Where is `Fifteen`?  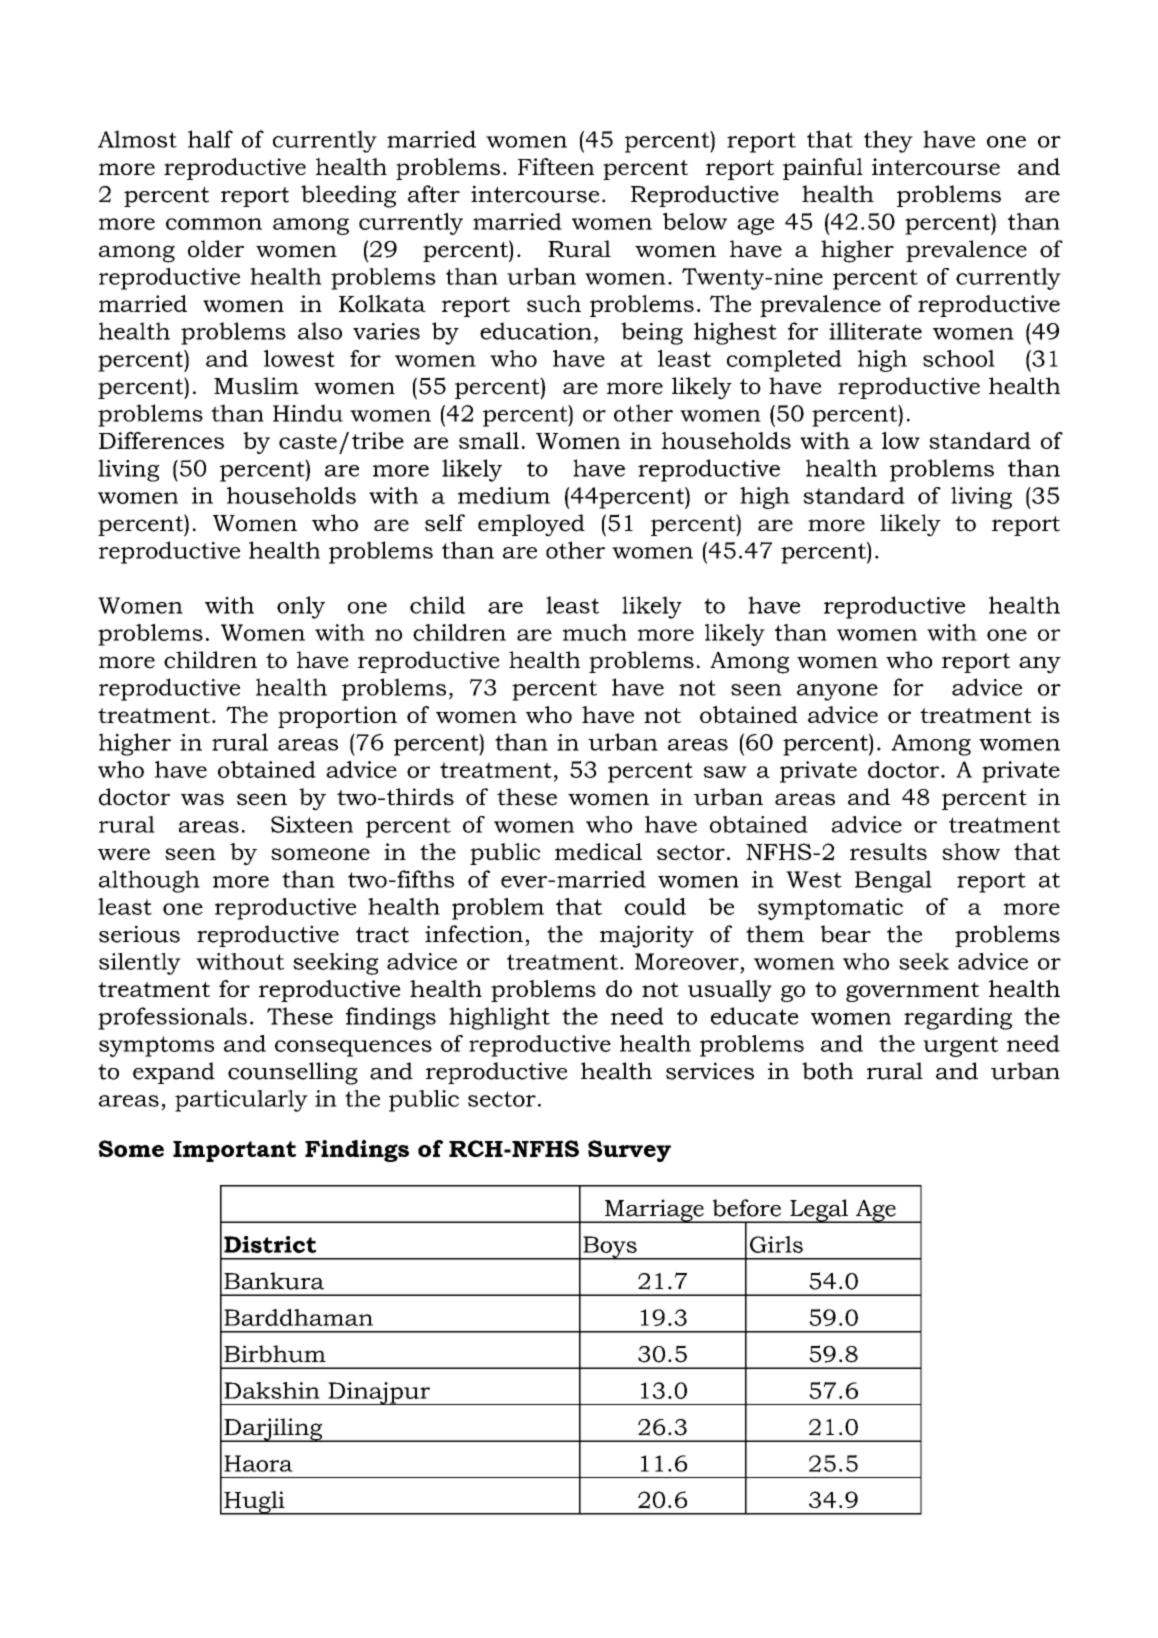 Fifteen is located at coordinates (556, 166).
